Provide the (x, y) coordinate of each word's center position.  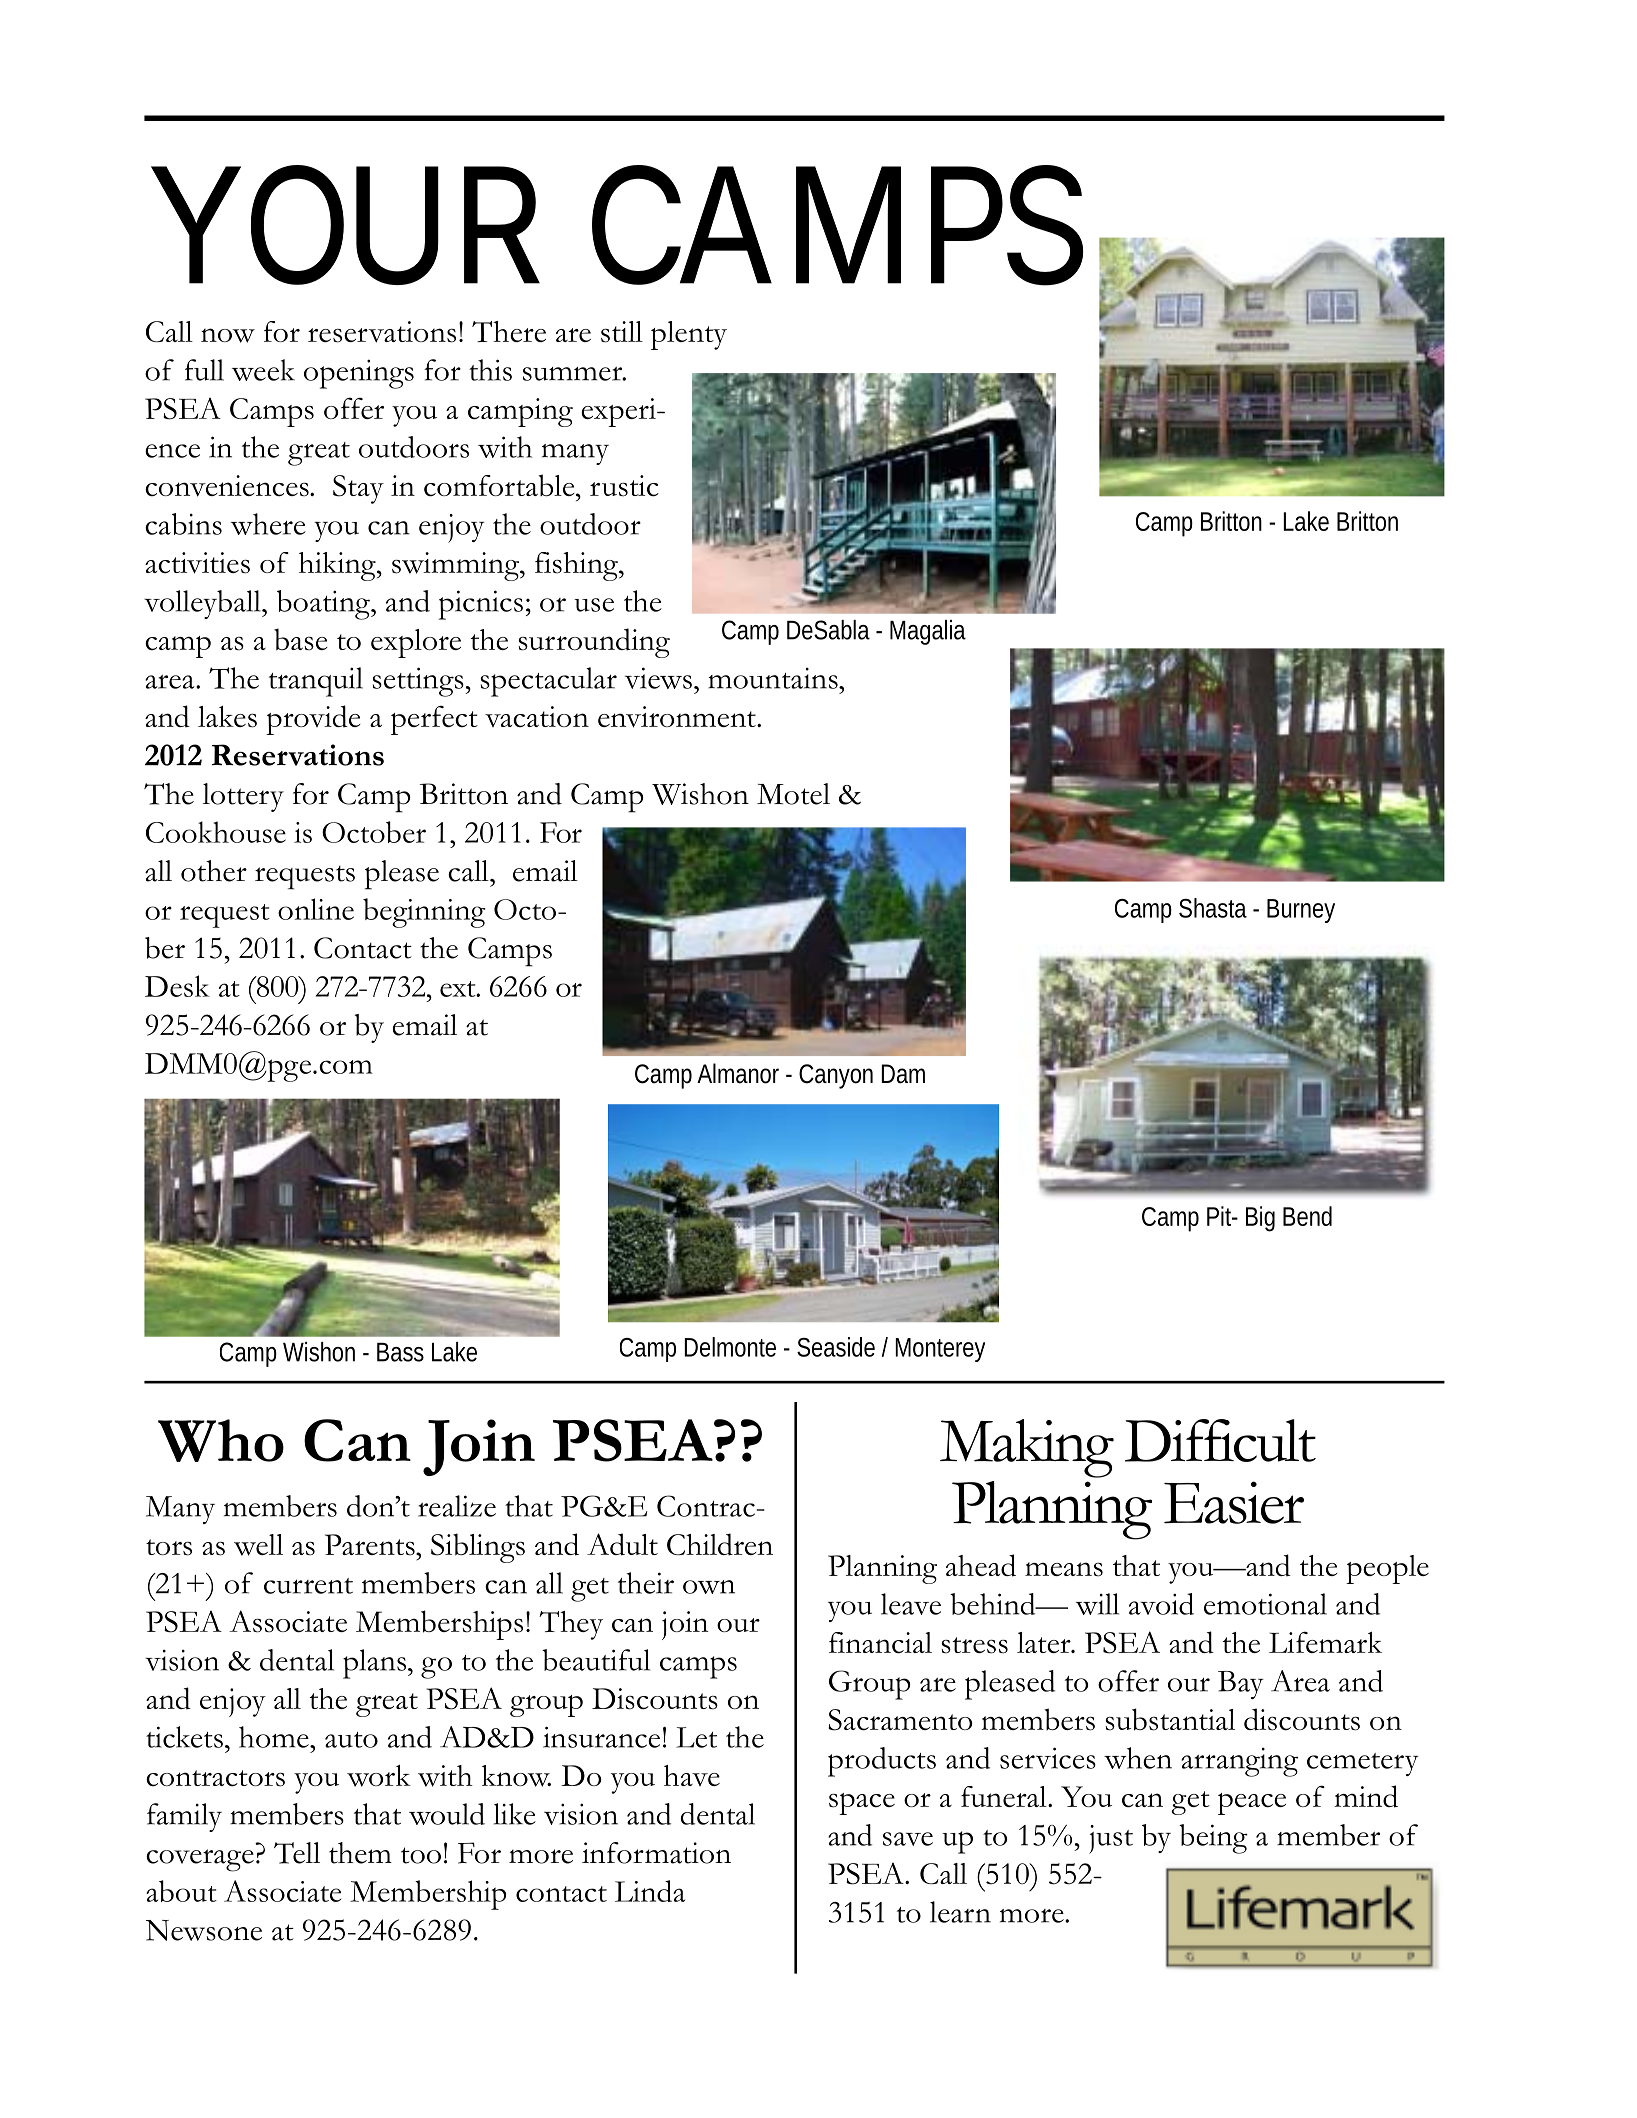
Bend (1307, 1216)
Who (221, 1440)
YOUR (347, 228)
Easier (1234, 1502)
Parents (371, 1545)
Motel (793, 794)
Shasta (1213, 908)
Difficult (1220, 1440)
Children (720, 1544)
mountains (774, 678)
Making (1027, 1448)
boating (324, 605)
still (622, 332)
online (316, 909)
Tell (297, 1853)
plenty (689, 335)
